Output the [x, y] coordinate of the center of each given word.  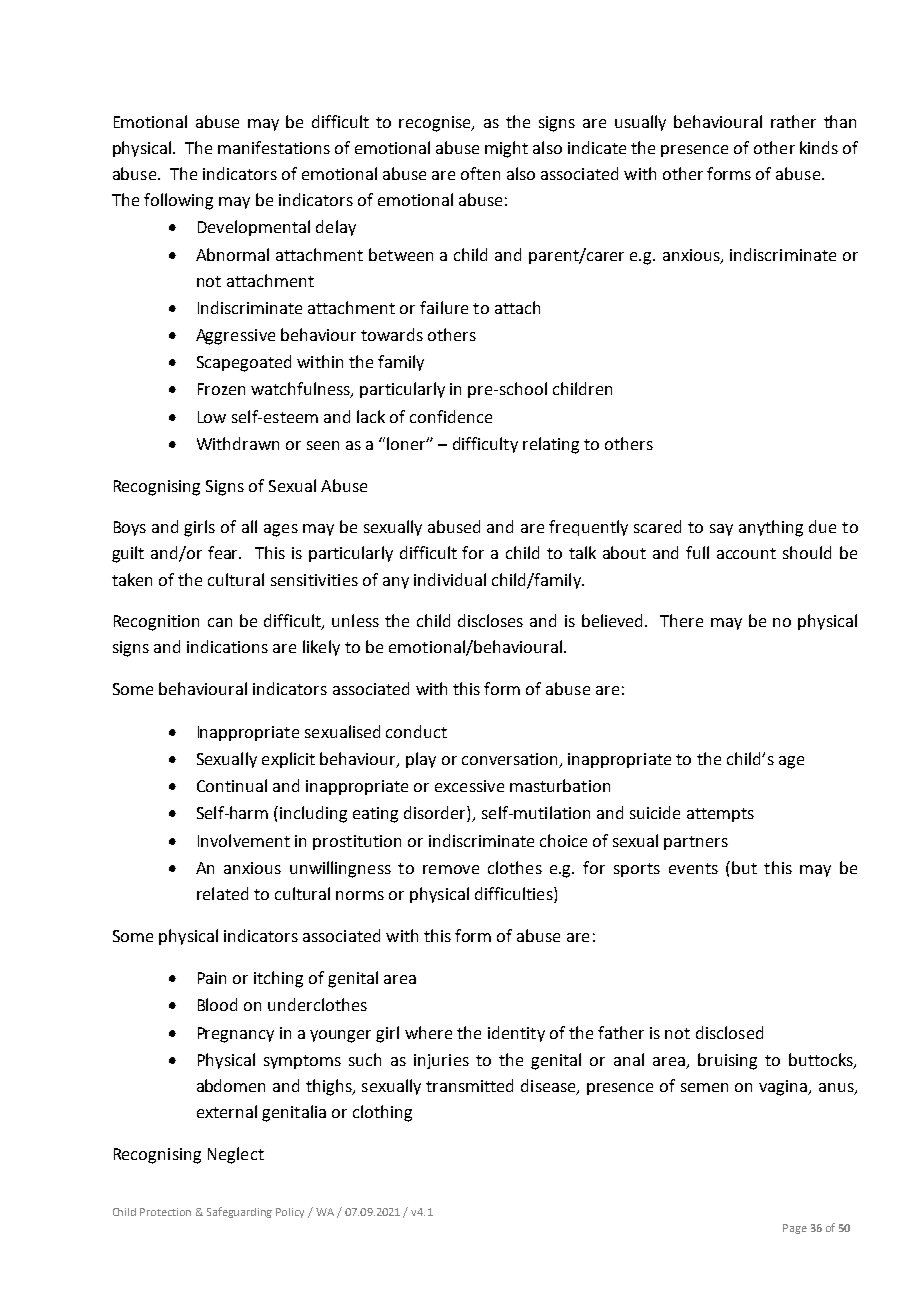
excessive [469, 786]
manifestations [274, 147]
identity [516, 1034]
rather [793, 121]
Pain [212, 978]
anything [771, 528]
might [506, 149]
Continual [232, 785]
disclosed [729, 1032]
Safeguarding [239, 1212]
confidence [451, 416]
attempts [720, 815]
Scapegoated [244, 363]
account [746, 553]
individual [450, 579]
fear [224, 552]
